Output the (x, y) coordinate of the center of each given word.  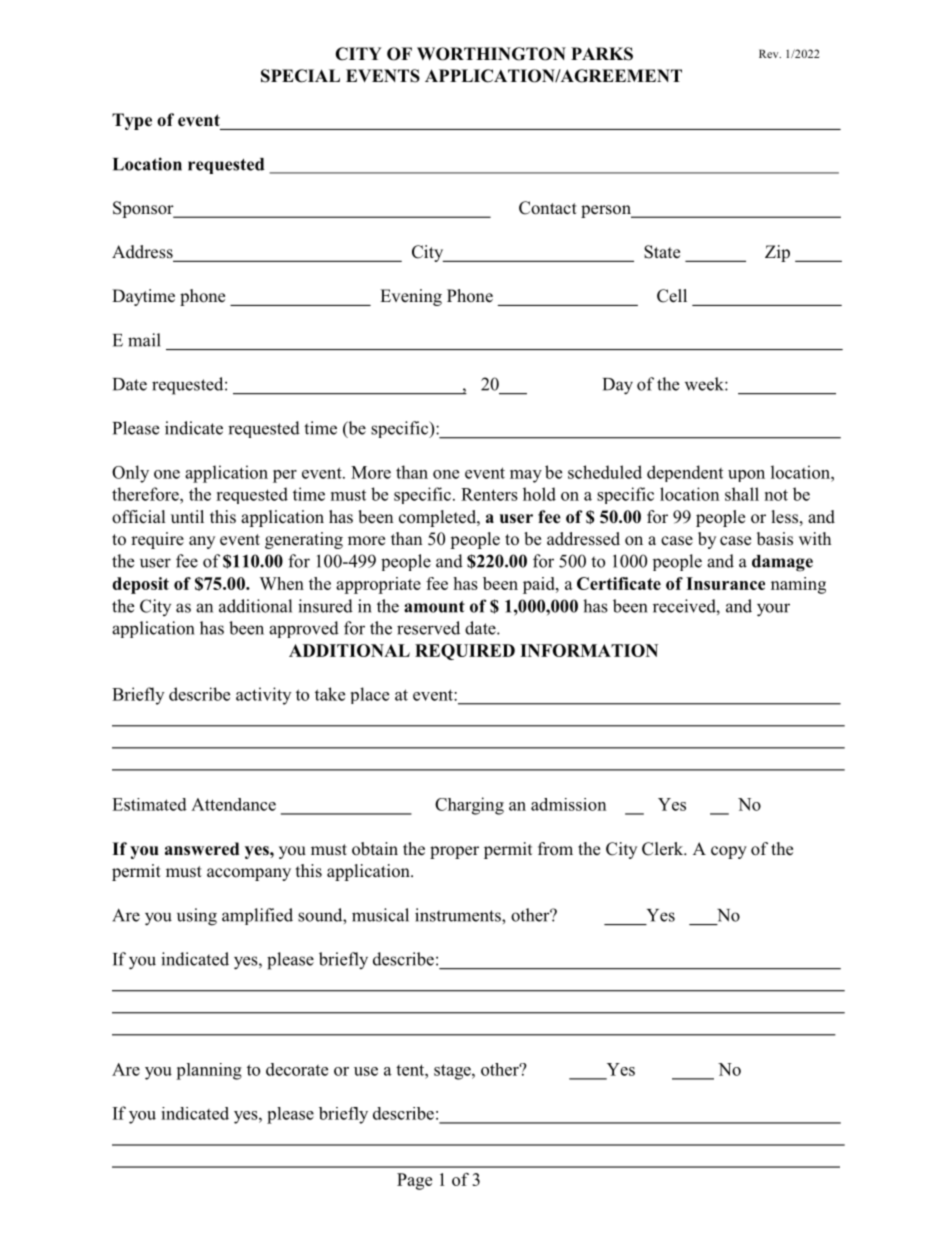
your (773, 610)
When (281, 583)
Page (414, 1181)
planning (209, 1071)
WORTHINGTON (491, 54)
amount (434, 607)
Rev (770, 53)
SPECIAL (300, 76)
